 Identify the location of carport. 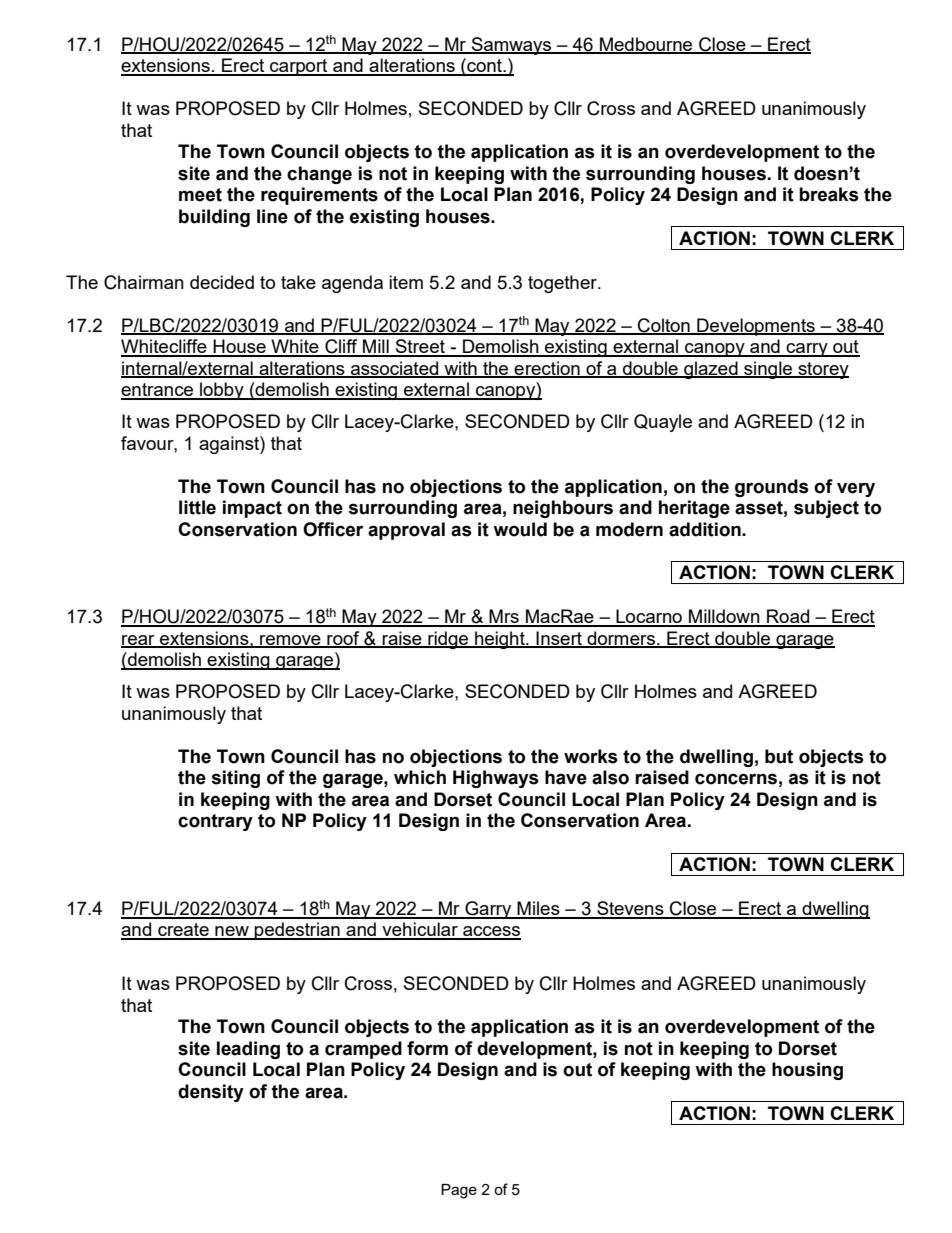
(299, 67).
